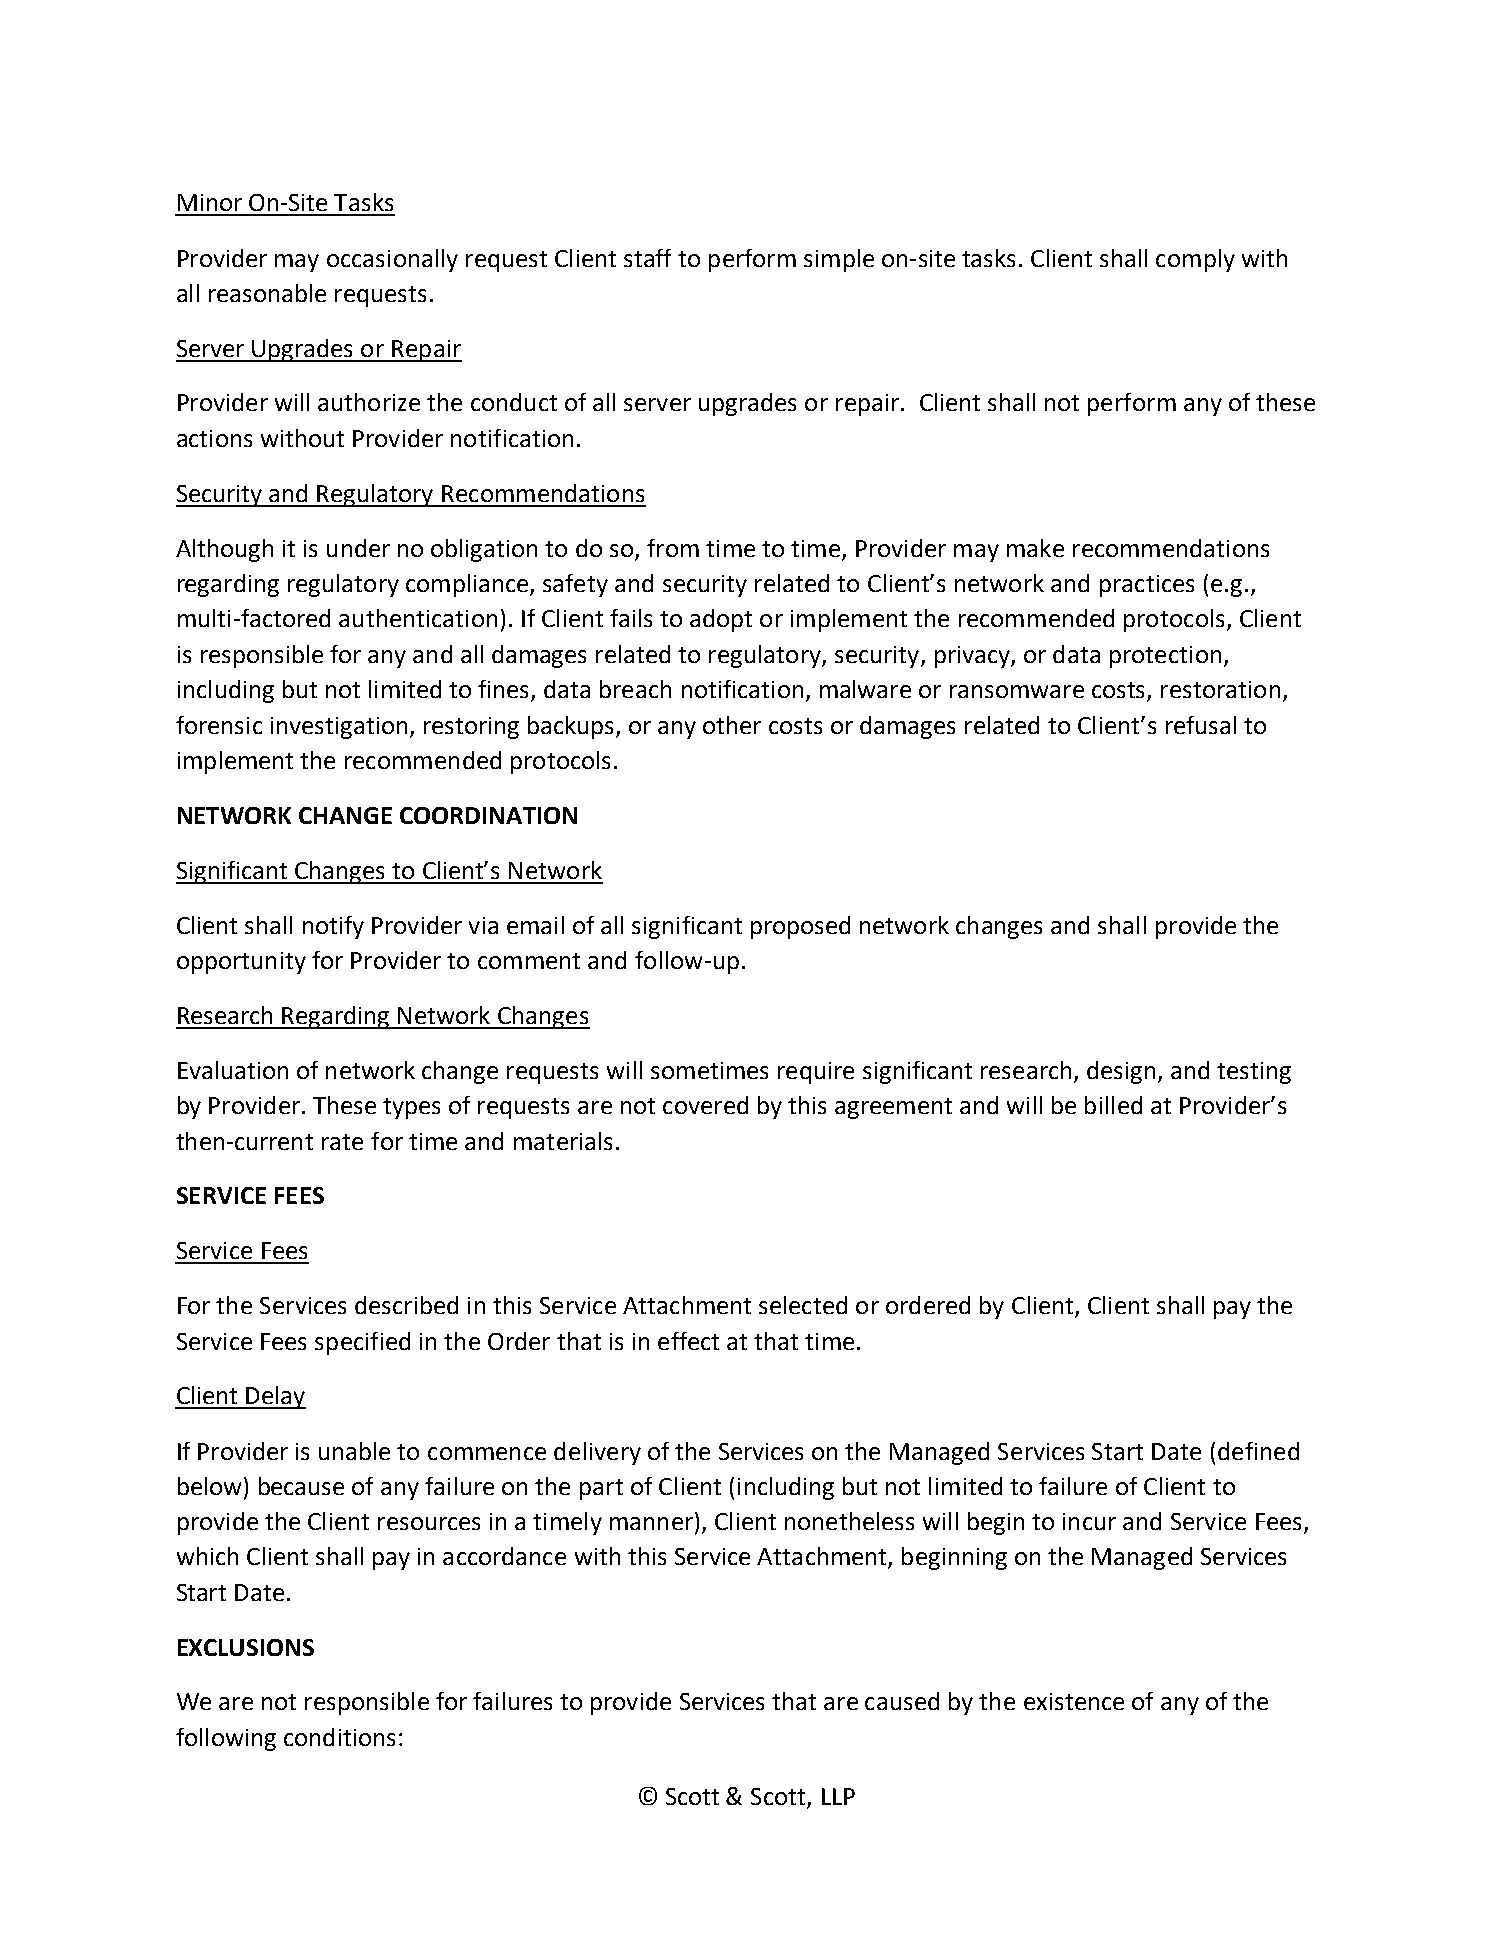 This screenshot has height=1933, width=1493. Describe the element at coordinates (816, 1073) in the screenshot. I see `require` at that location.
